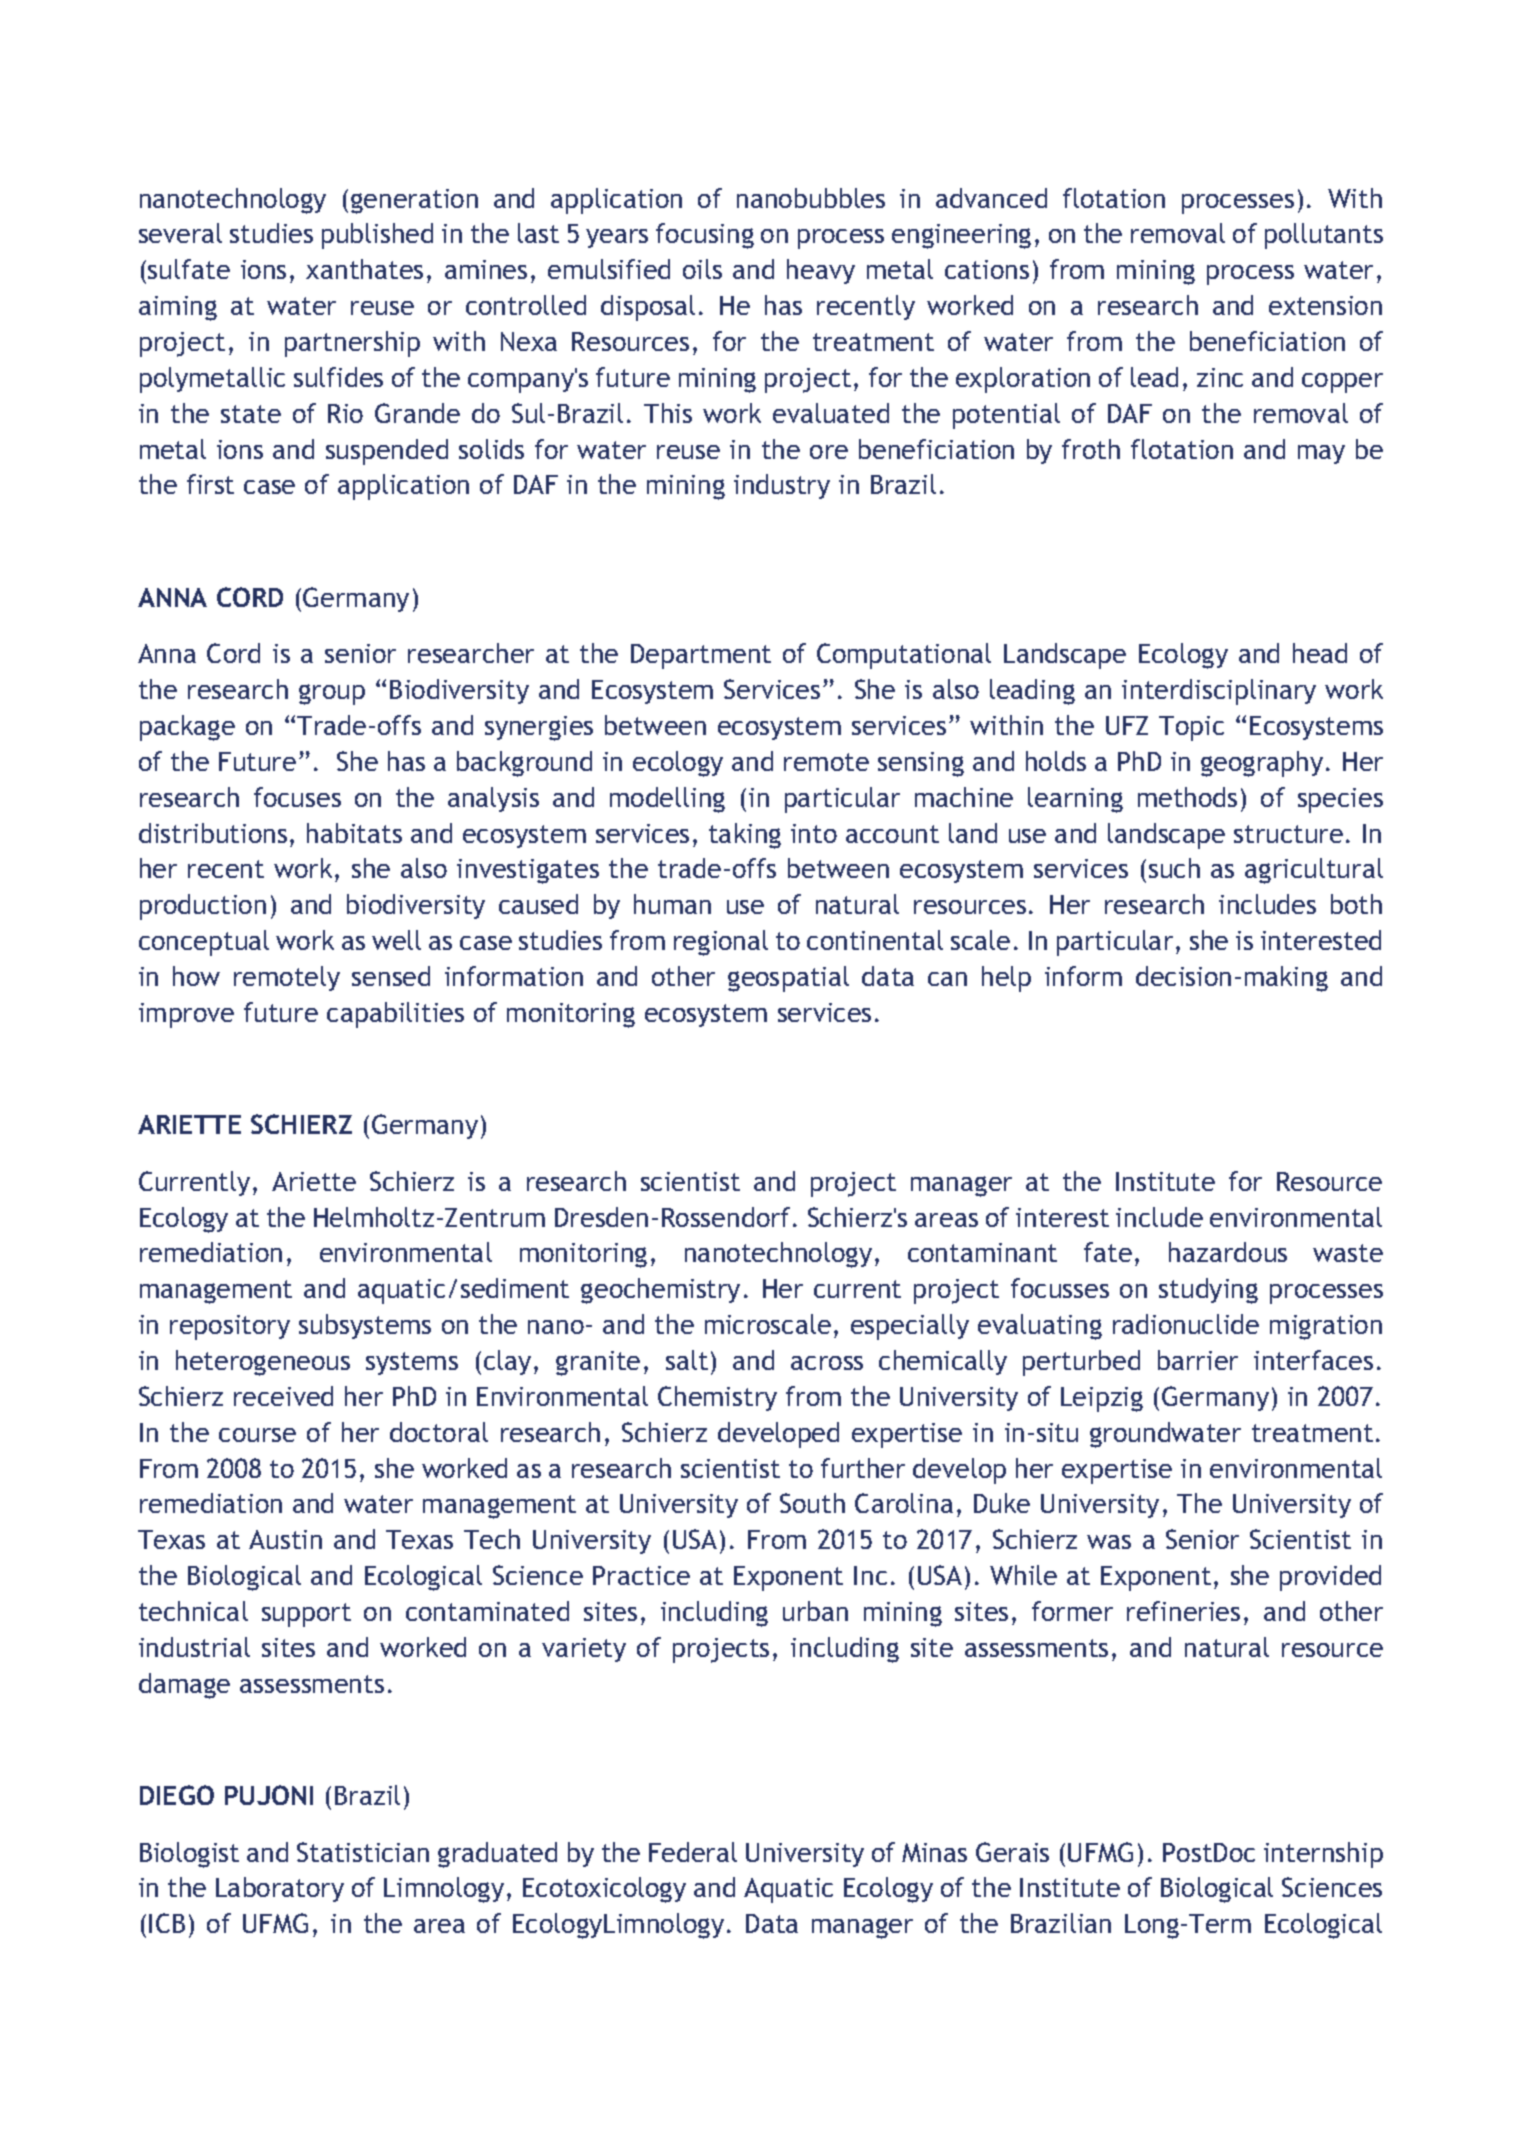 This document has height=2153, width=1522. Describe the element at coordinates (1006, 979) in the document. I see `help` at that location.
